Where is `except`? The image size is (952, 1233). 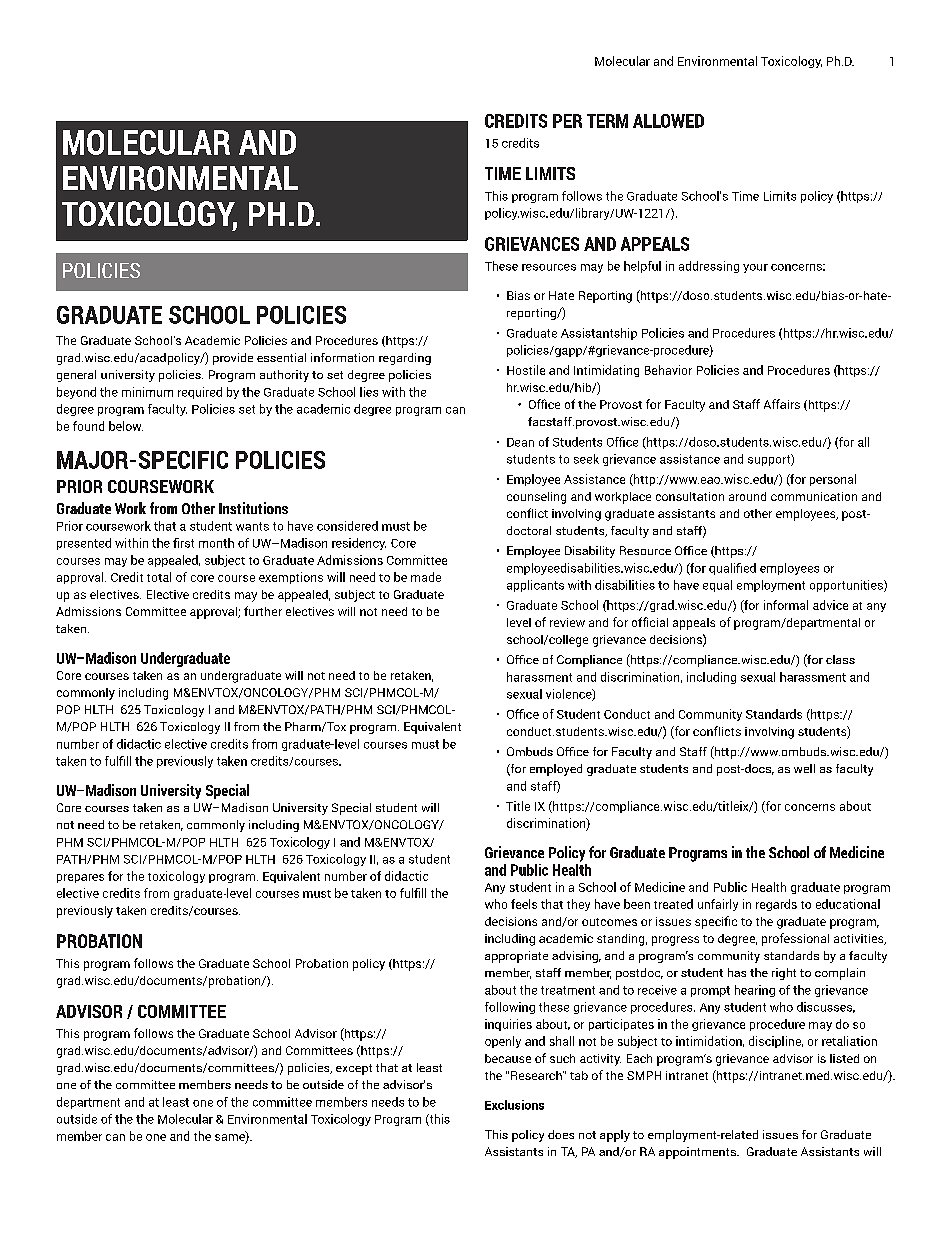 except is located at coordinates (354, 1069).
